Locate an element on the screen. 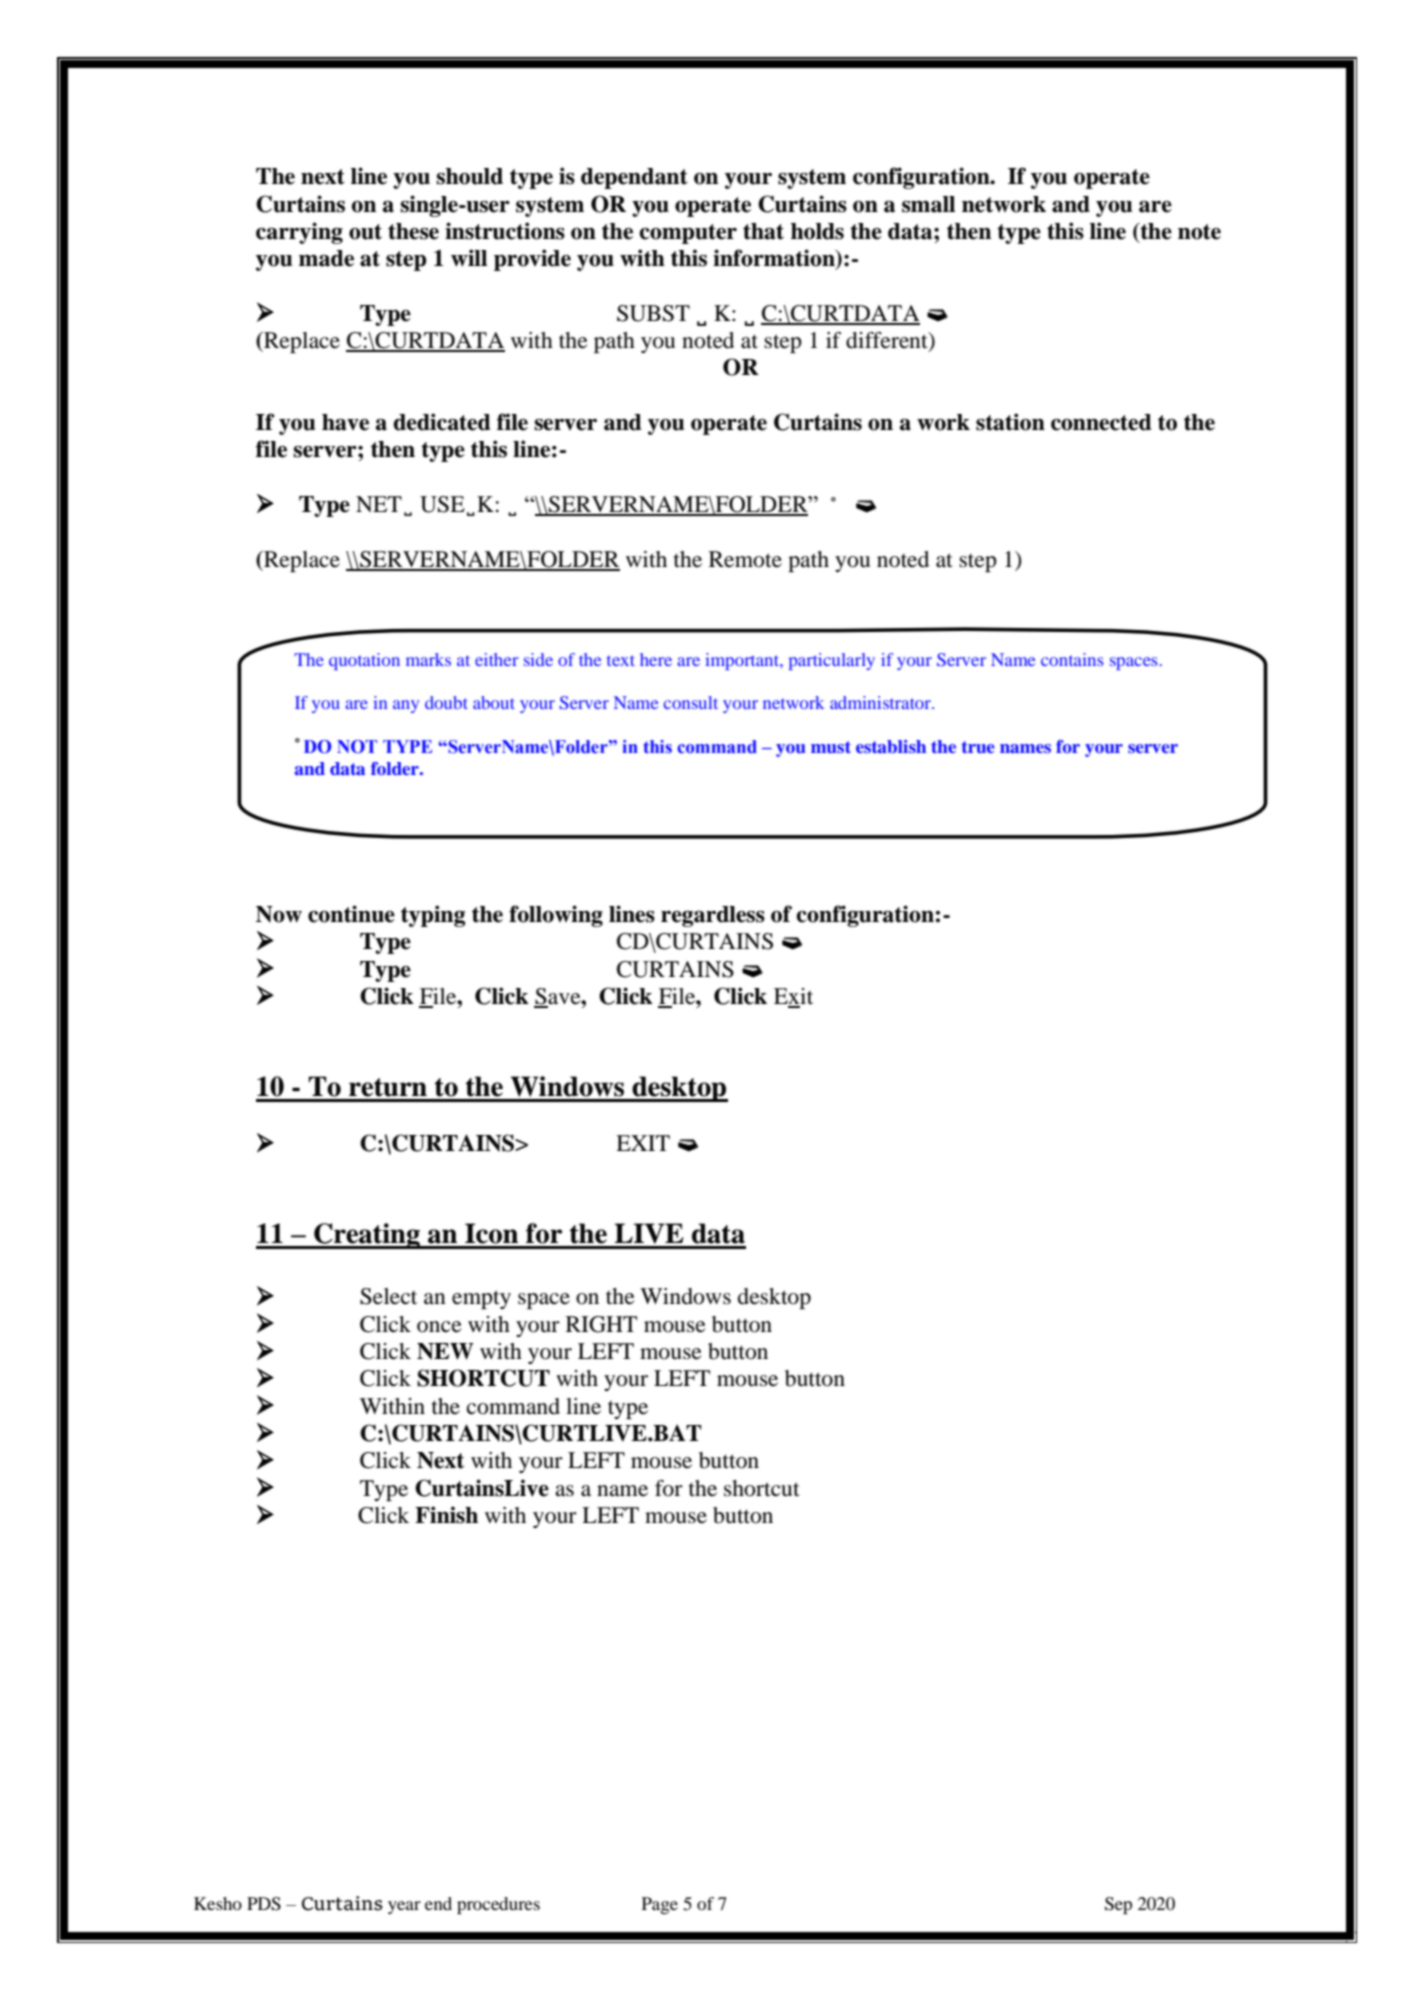 This screenshot has width=1414, height=2000. continue is located at coordinates (351, 914).
